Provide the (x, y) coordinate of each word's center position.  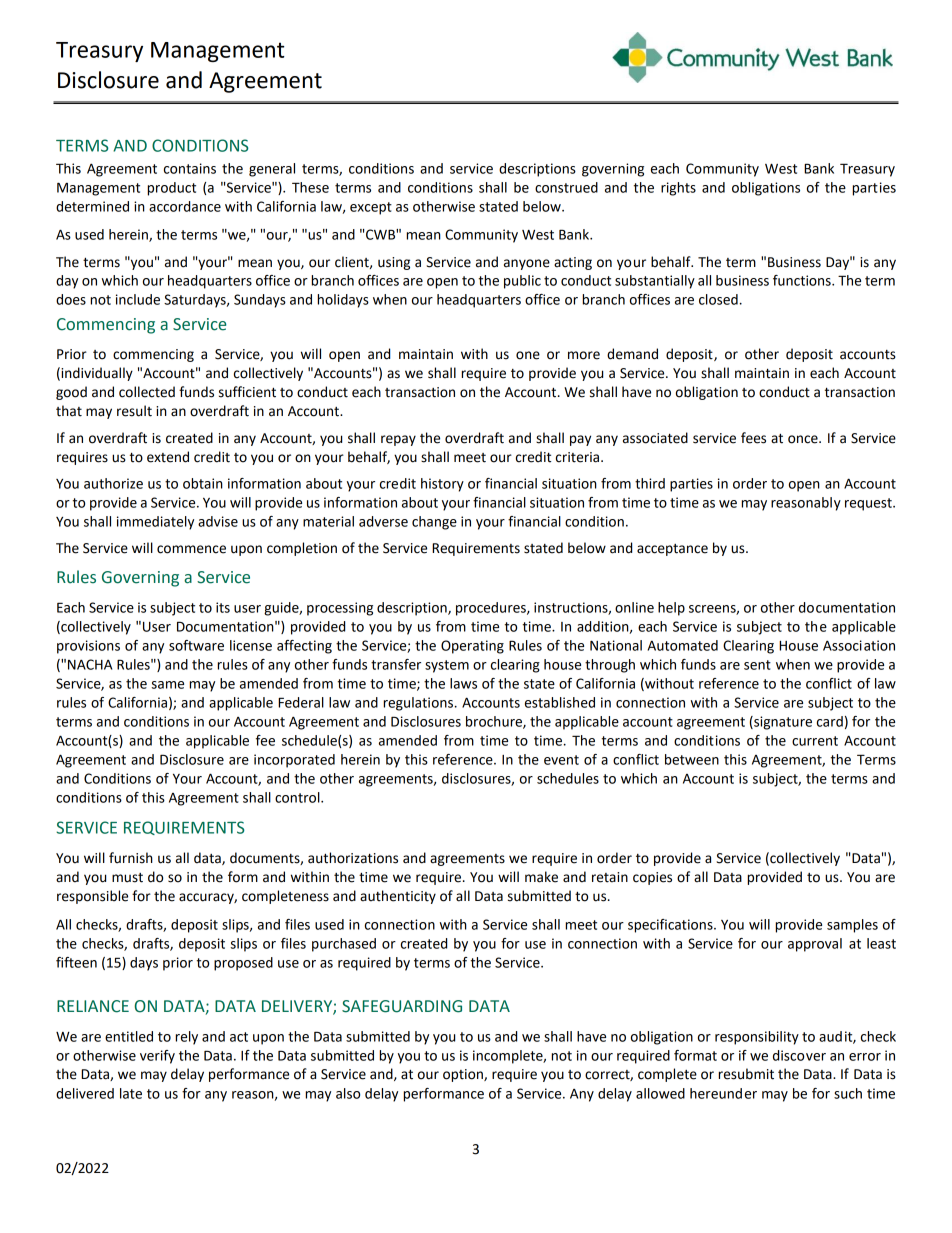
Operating (472, 647)
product (171, 189)
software (196, 645)
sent (757, 665)
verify (157, 1057)
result (134, 411)
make (541, 877)
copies (652, 878)
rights (678, 189)
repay (398, 440)
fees (753, 438)
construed (566, 187)
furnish (131, 858)
